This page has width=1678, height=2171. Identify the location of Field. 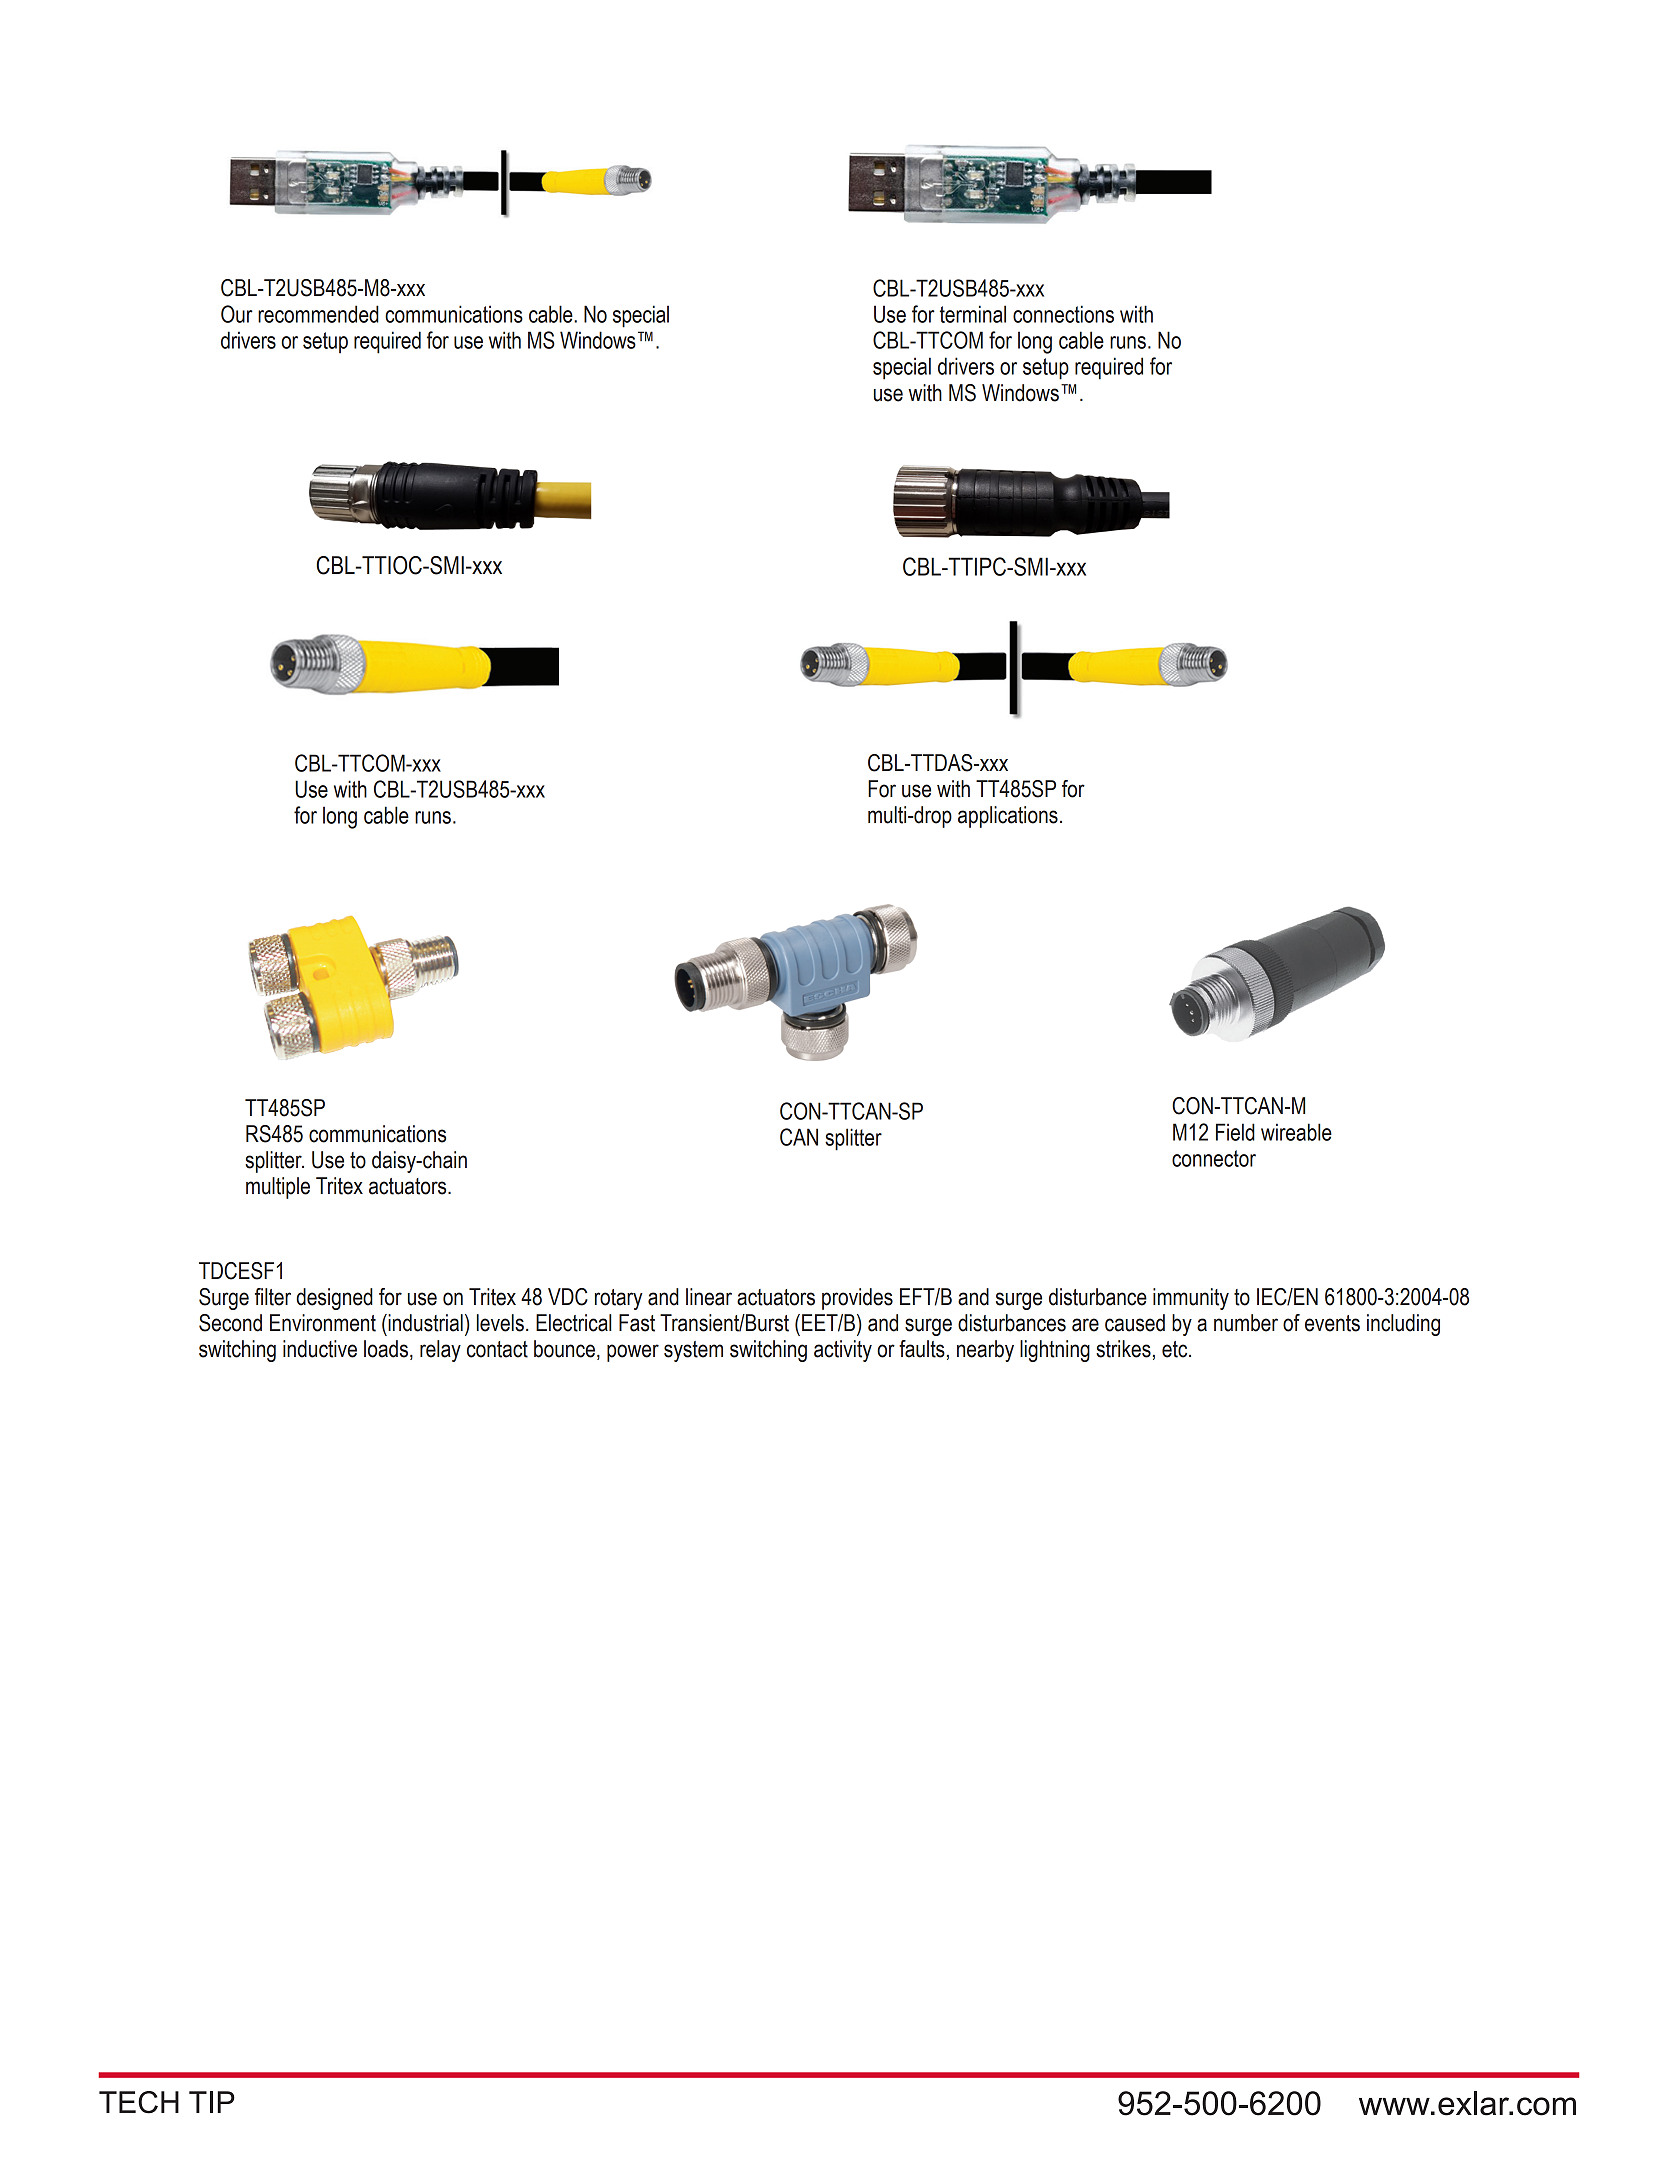
(1235, 1132).
